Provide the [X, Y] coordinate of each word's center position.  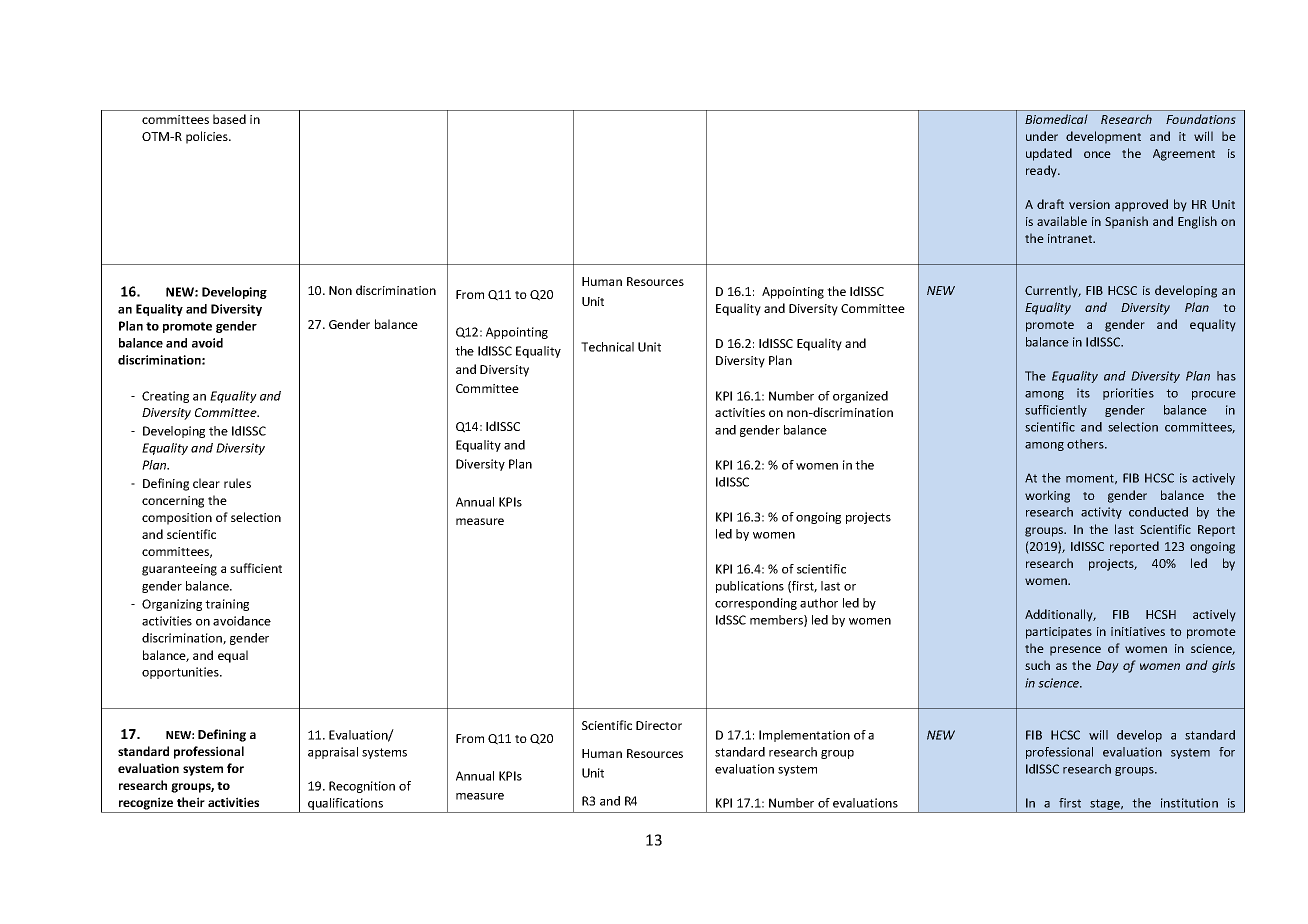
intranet [1071, 238]
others [1086, 444]
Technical [607, 347]
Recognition [362, 787]
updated [1049, 154]
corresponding [756, 604]
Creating [165, 397]
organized [860, 397]
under [1042, 136]
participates [1059, 633]
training [227, 605]
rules [237, 483]
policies [208, 137]
